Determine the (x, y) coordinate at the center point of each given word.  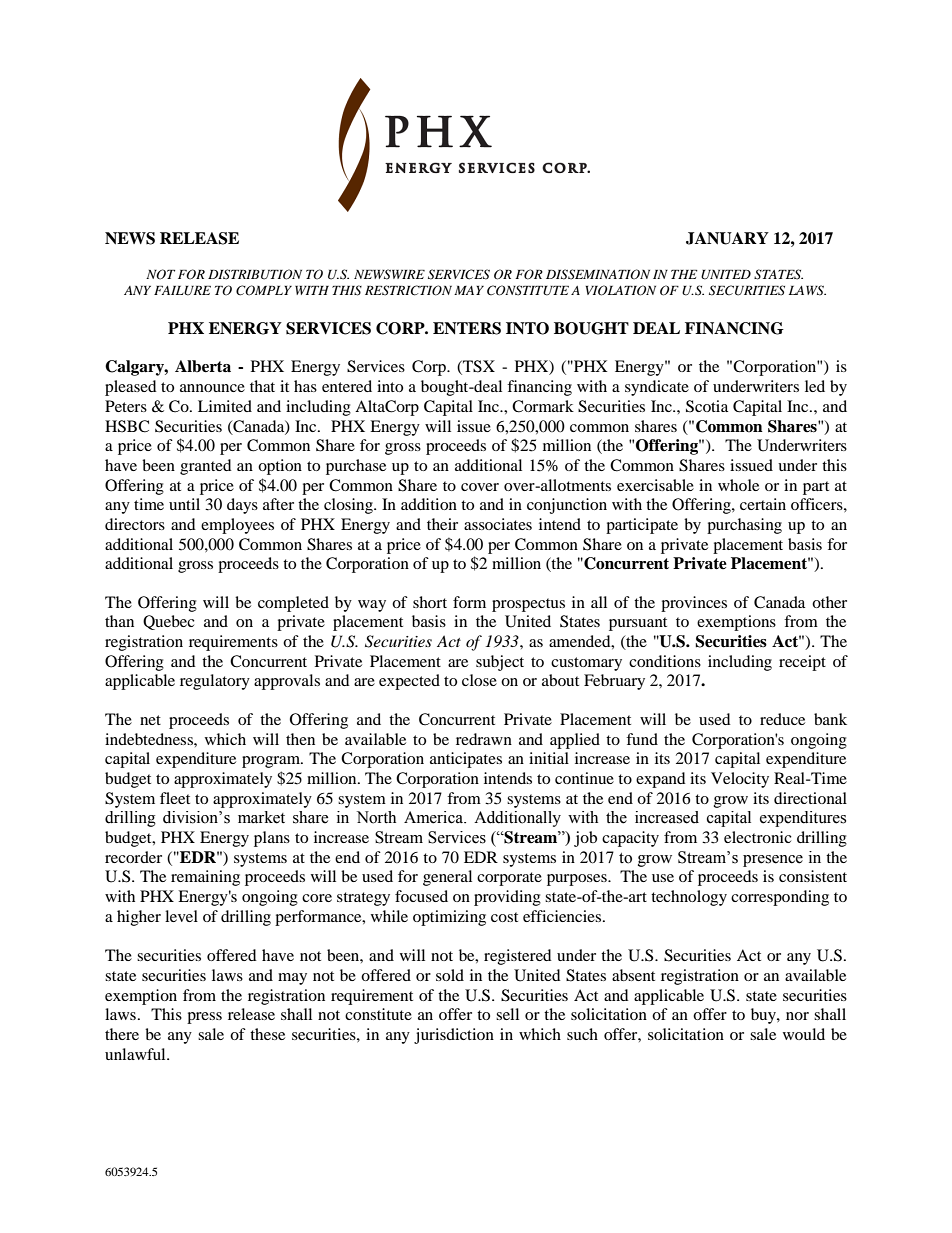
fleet (175, 798)
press (204, 1018)
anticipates (466, 760)
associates (498, 524)
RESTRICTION (408, 290)
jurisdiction (454, 1036)
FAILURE (182, 291)
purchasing (744, 526)
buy (764, 1016)
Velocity (740, 780)
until (184, 504)
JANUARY (727, 238)
